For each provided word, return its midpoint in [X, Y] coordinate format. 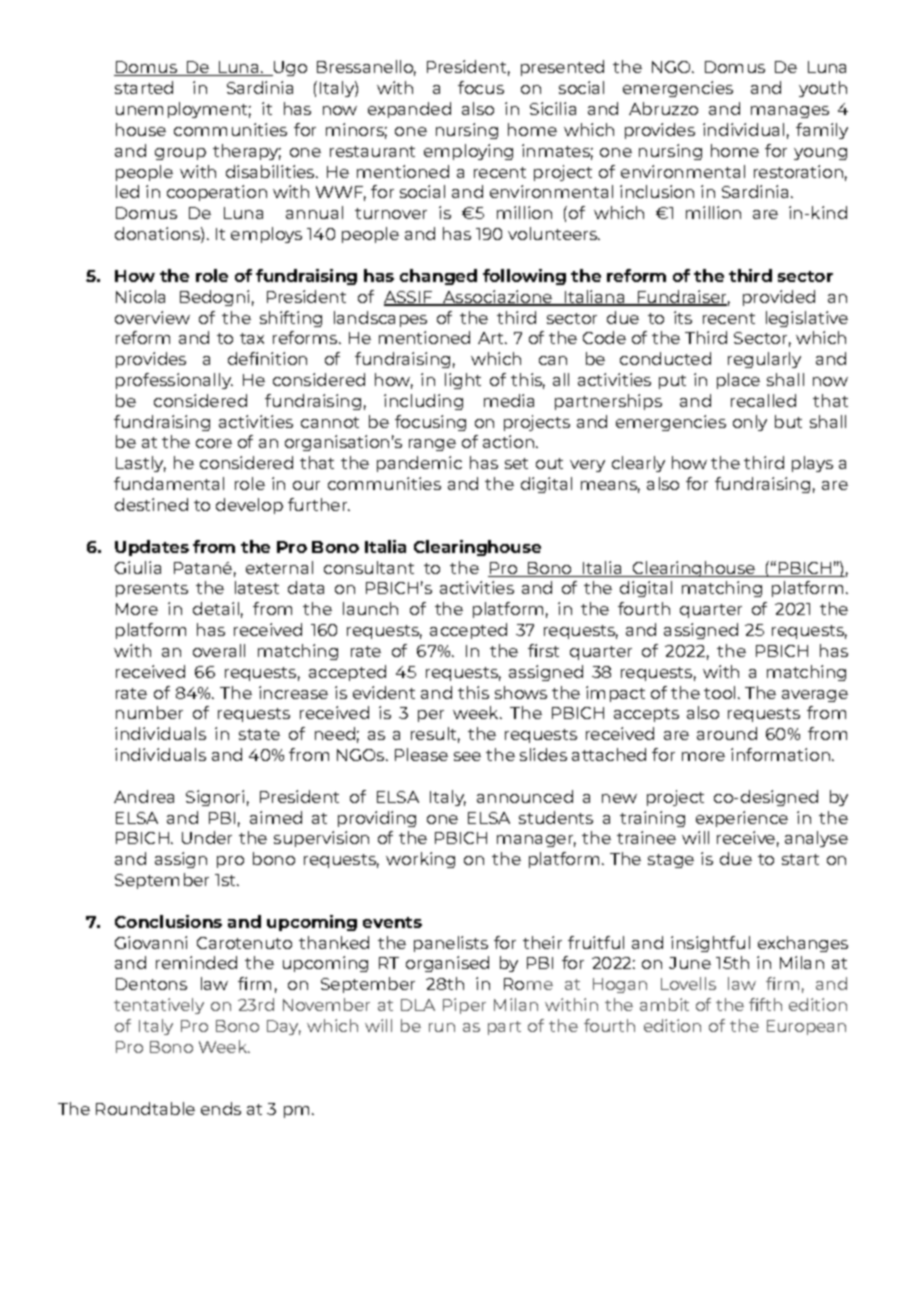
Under [207, 837]
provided [779, 298]
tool [719, 692]
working [420, 860]
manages [790, 112]
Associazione [498, 298]
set [516, 463]
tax [252, 338]
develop [249, 506]
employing [468, 152]
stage [671, 861]
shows [521, 692]
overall [219, 650]
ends [221, 1108]
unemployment [183, 110]
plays [812, 464]
